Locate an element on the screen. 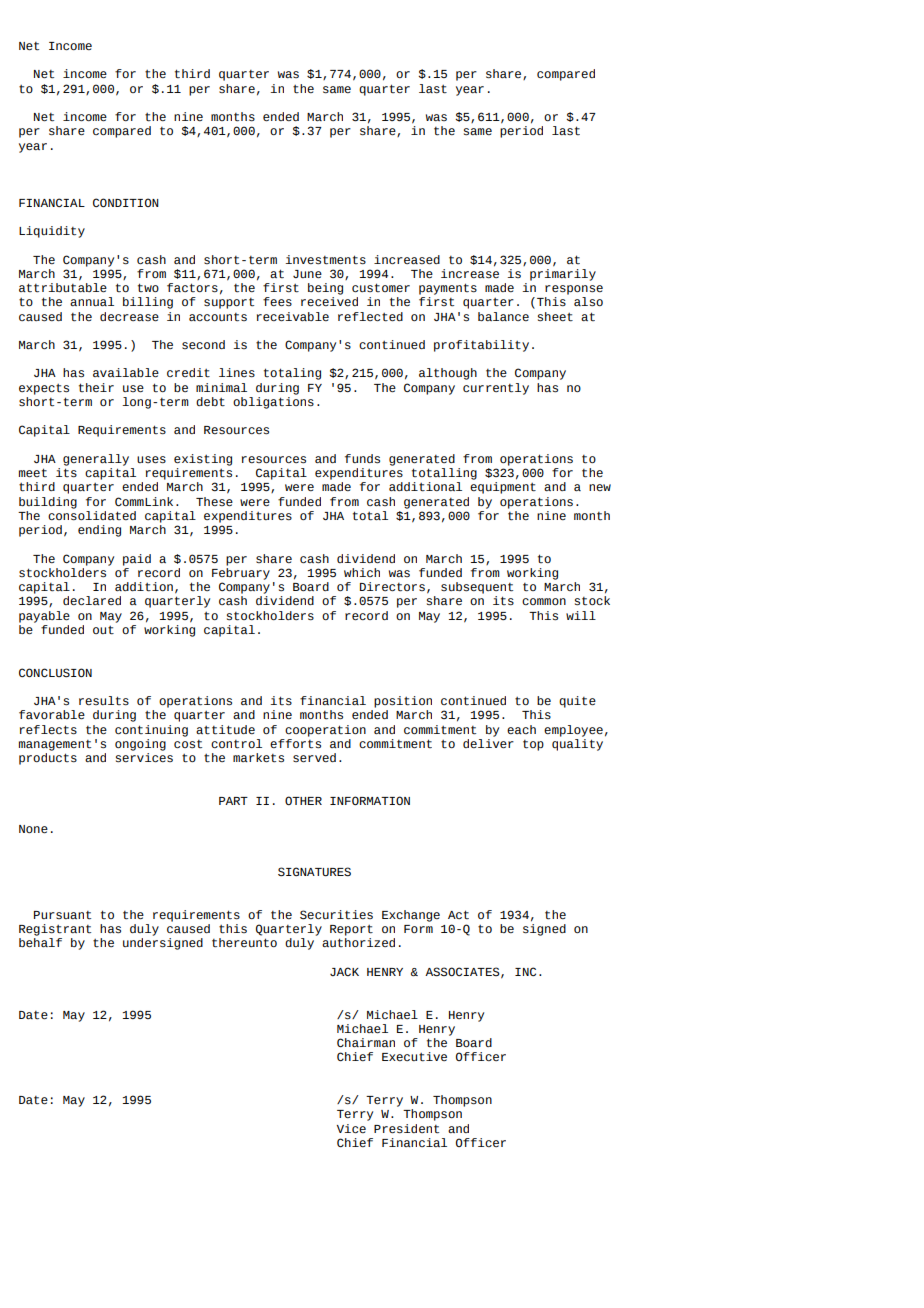  quite is located at coordinates (577, 702).
